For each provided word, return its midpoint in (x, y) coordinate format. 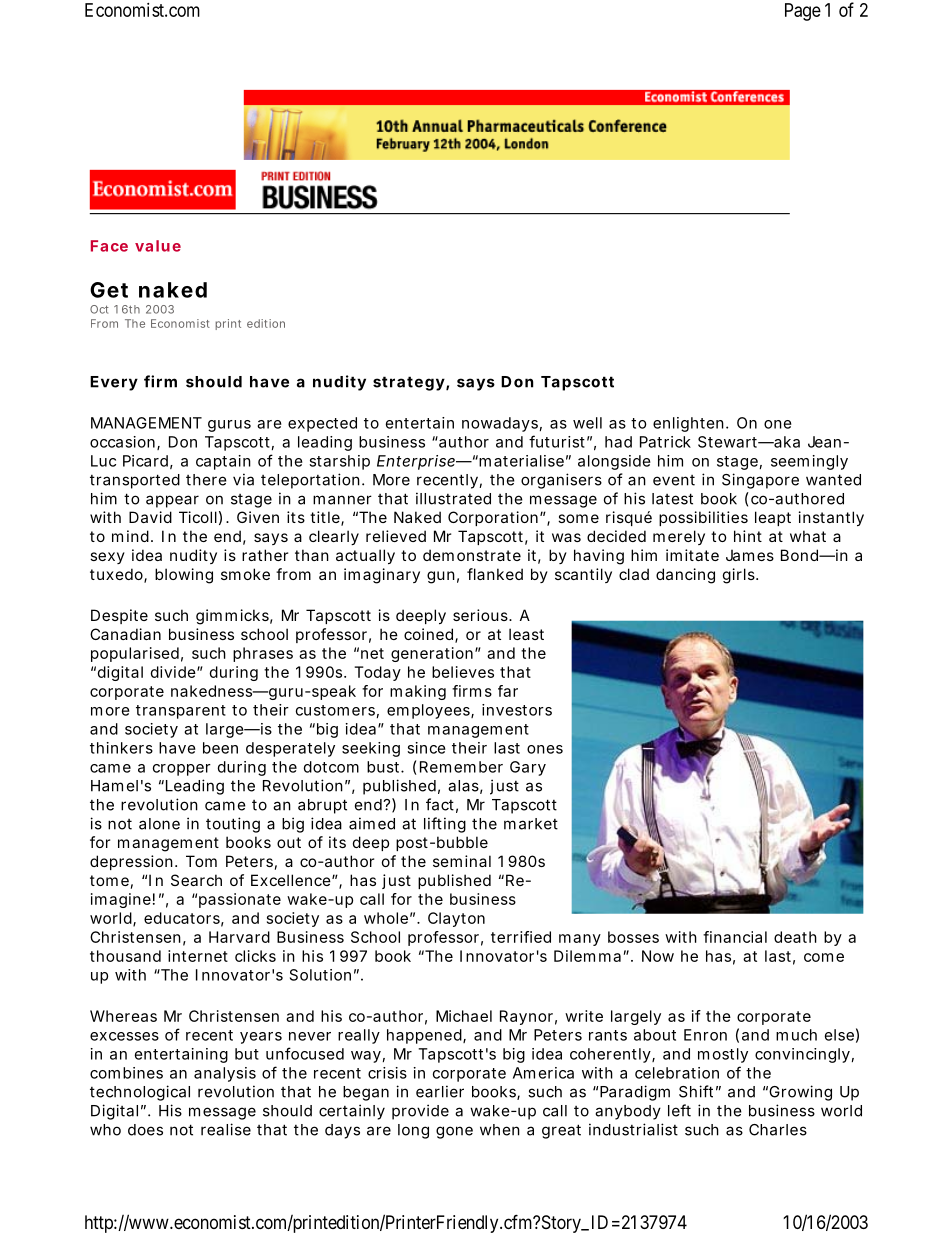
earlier (440, 1091)
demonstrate (472, 555)
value (158, 246)
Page (803, 12)
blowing (184, 576)
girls (740, 576)
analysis (225, 1074)
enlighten (688, 424)
